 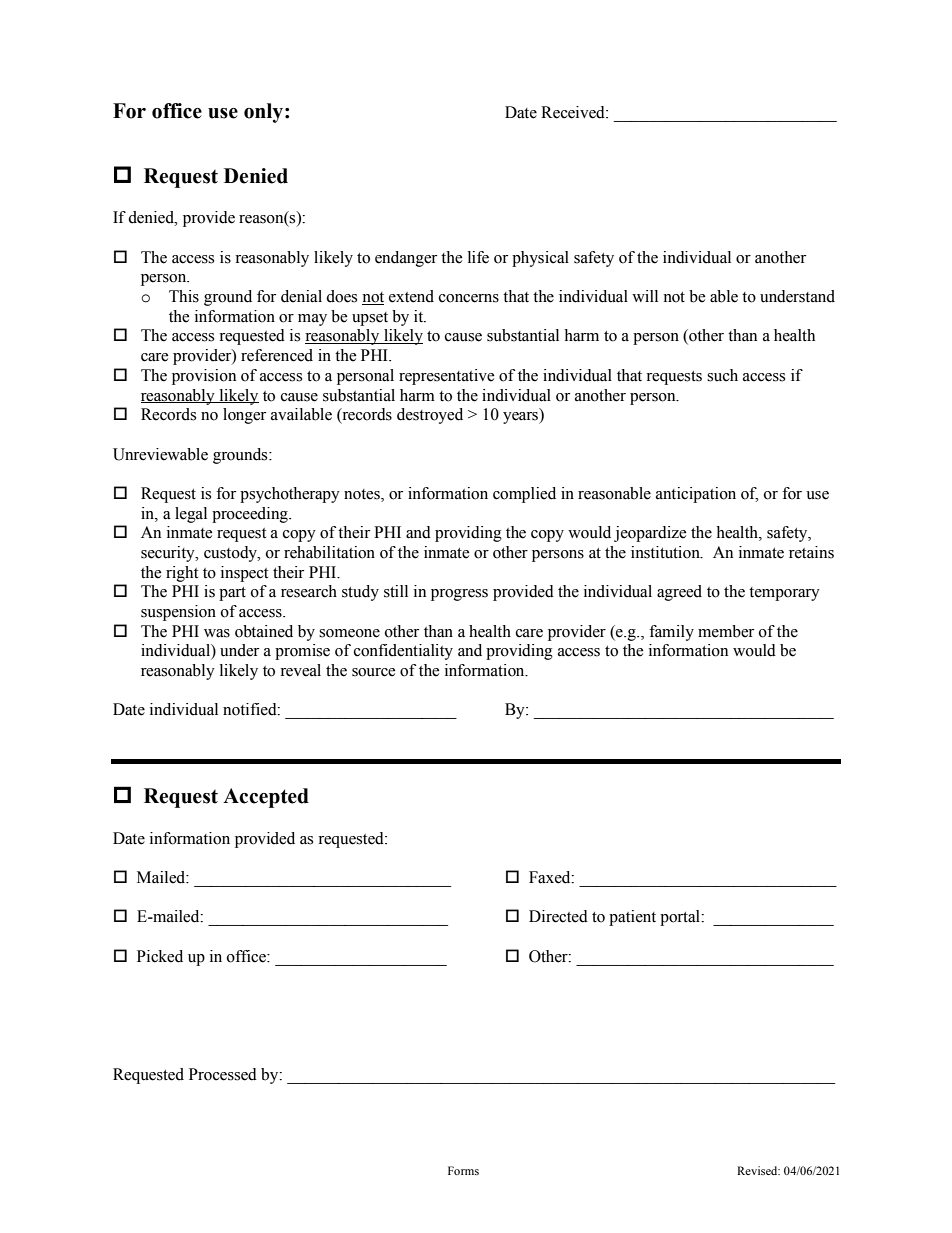 I want to click on Directed, so click(x=558, y=916).
